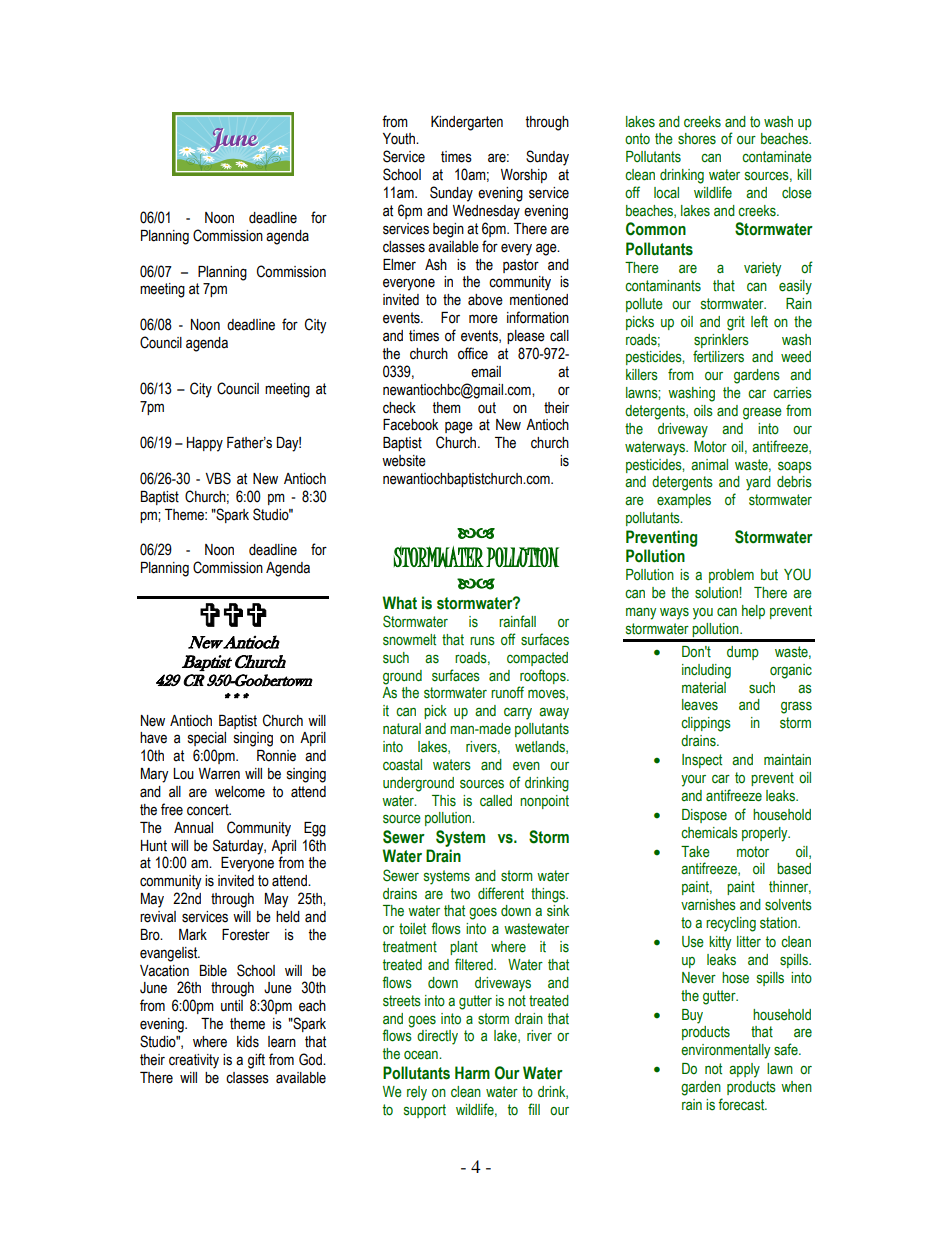 This document has height=1233, width=952. I want to click on oils, so click(703, 411).
